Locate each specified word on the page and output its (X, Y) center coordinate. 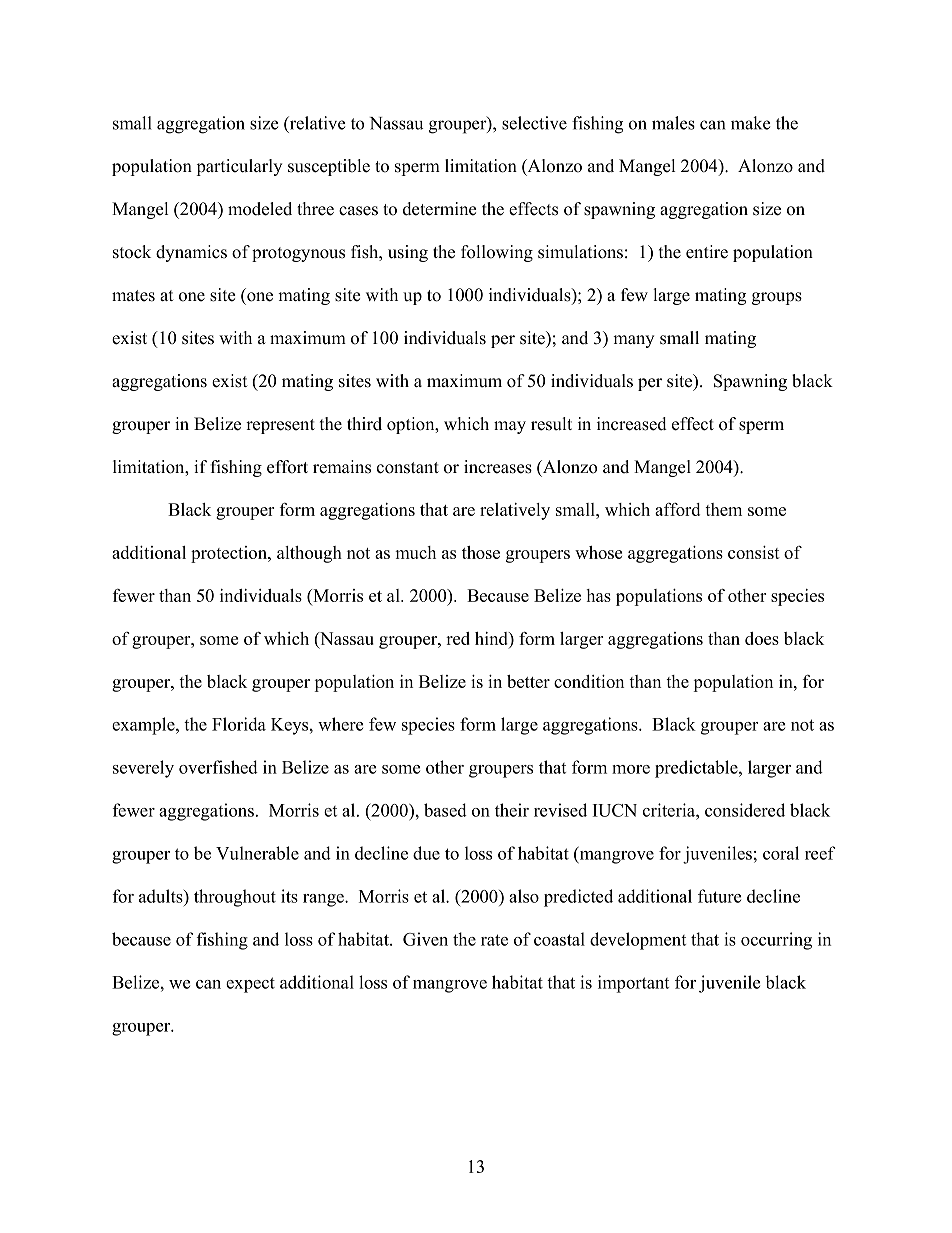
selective (534, 123)
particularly (239, 167)
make (751, 123)
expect (250, 985)
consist (754, 552)
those (481, 552)
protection (230, 554)
